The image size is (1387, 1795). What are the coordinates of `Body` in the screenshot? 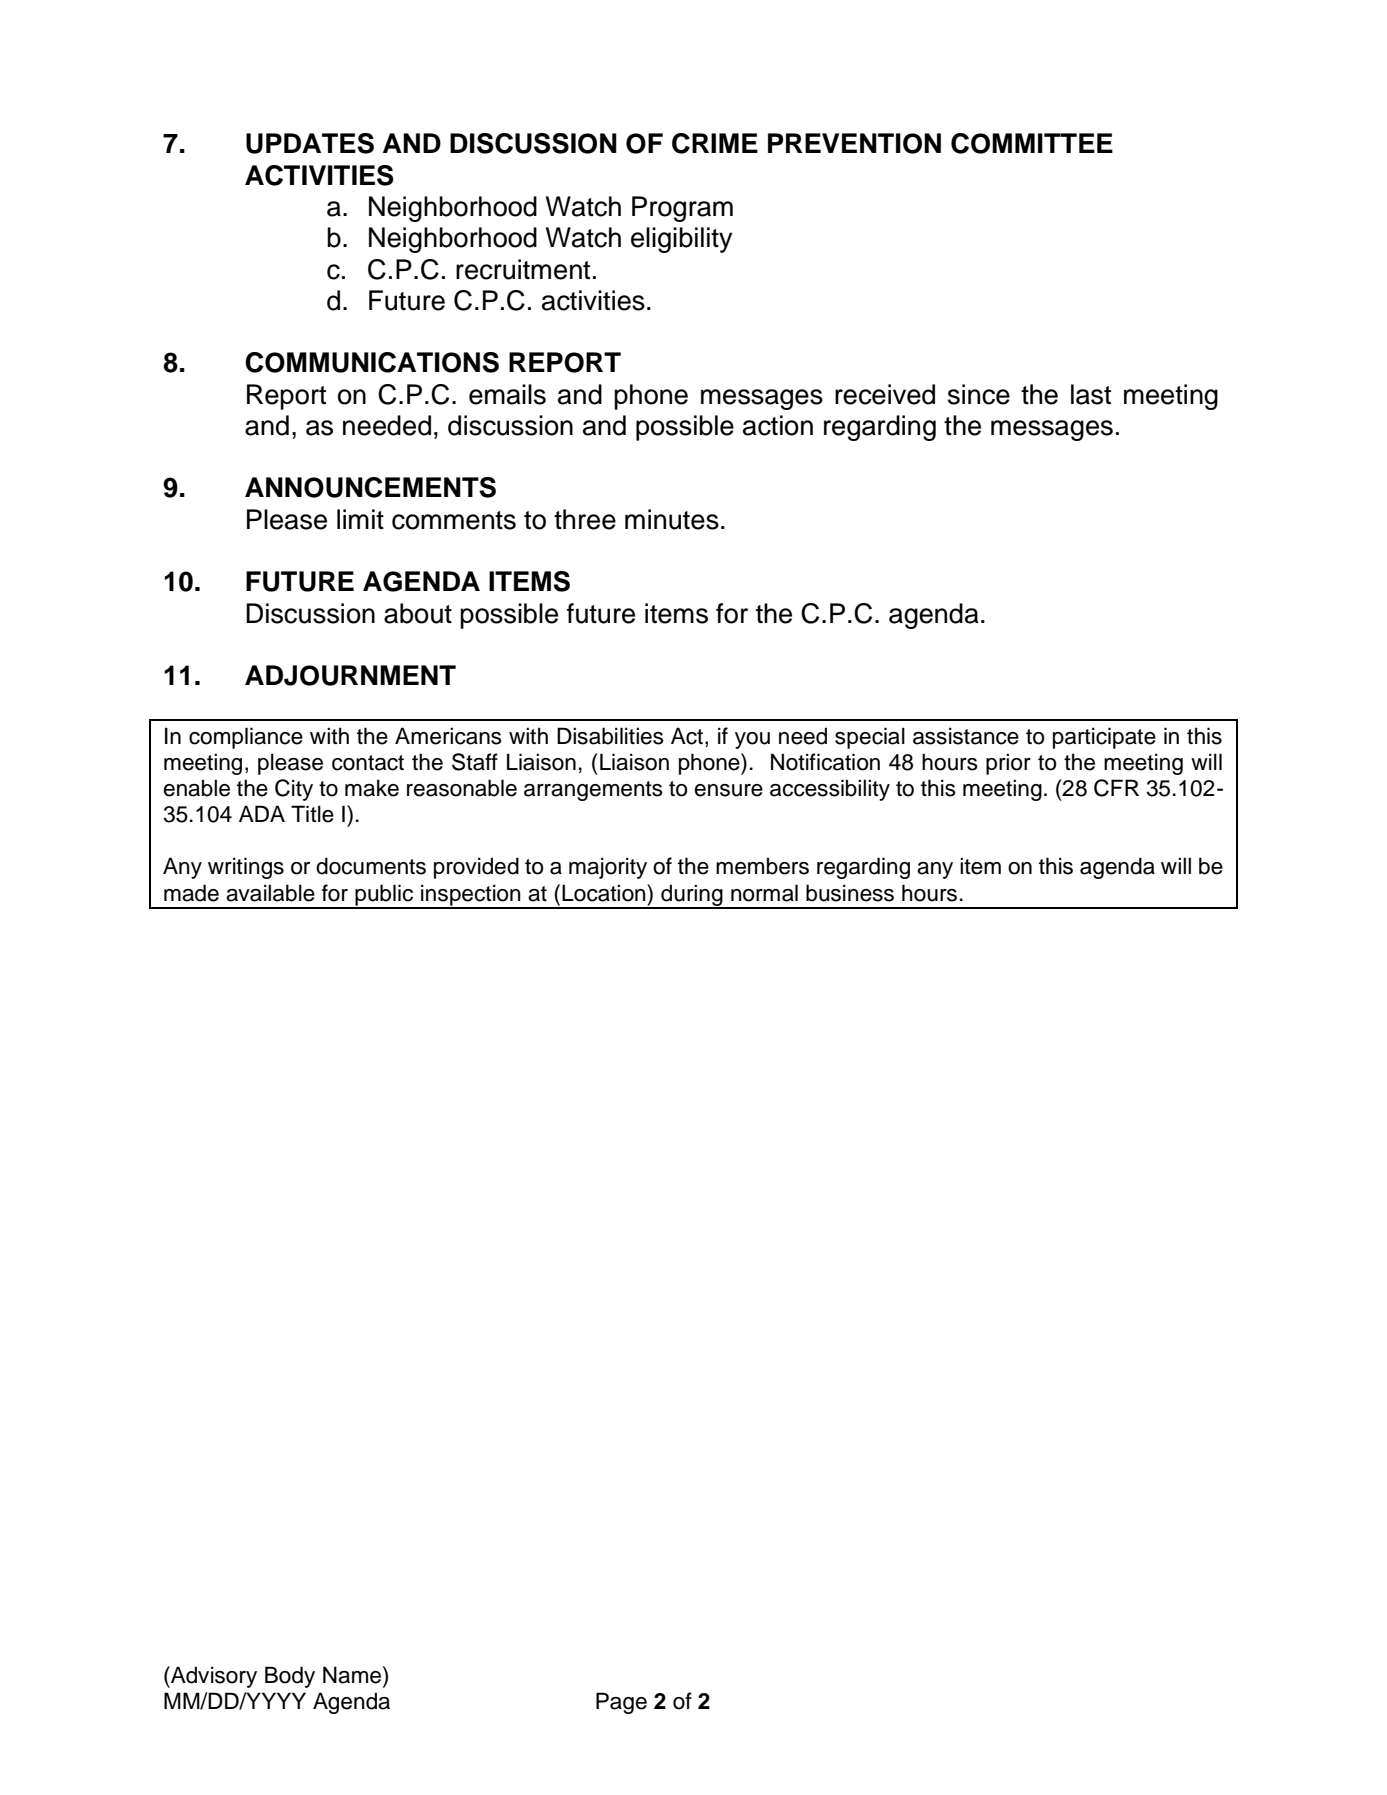 It's located at (290, 1677).
